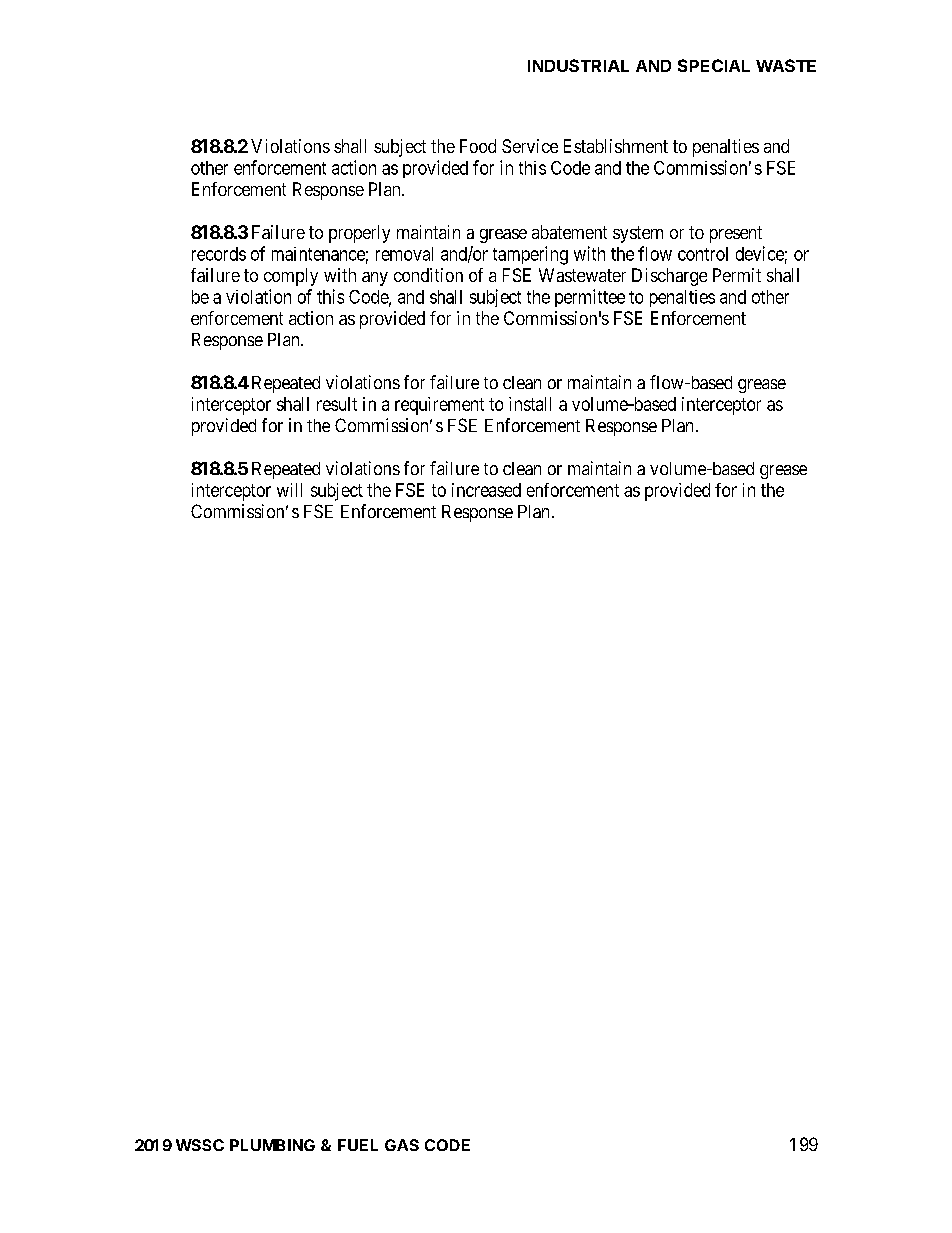 This screenshot has height=1233, width=952. I want to click on Food, so click(478, 146).
